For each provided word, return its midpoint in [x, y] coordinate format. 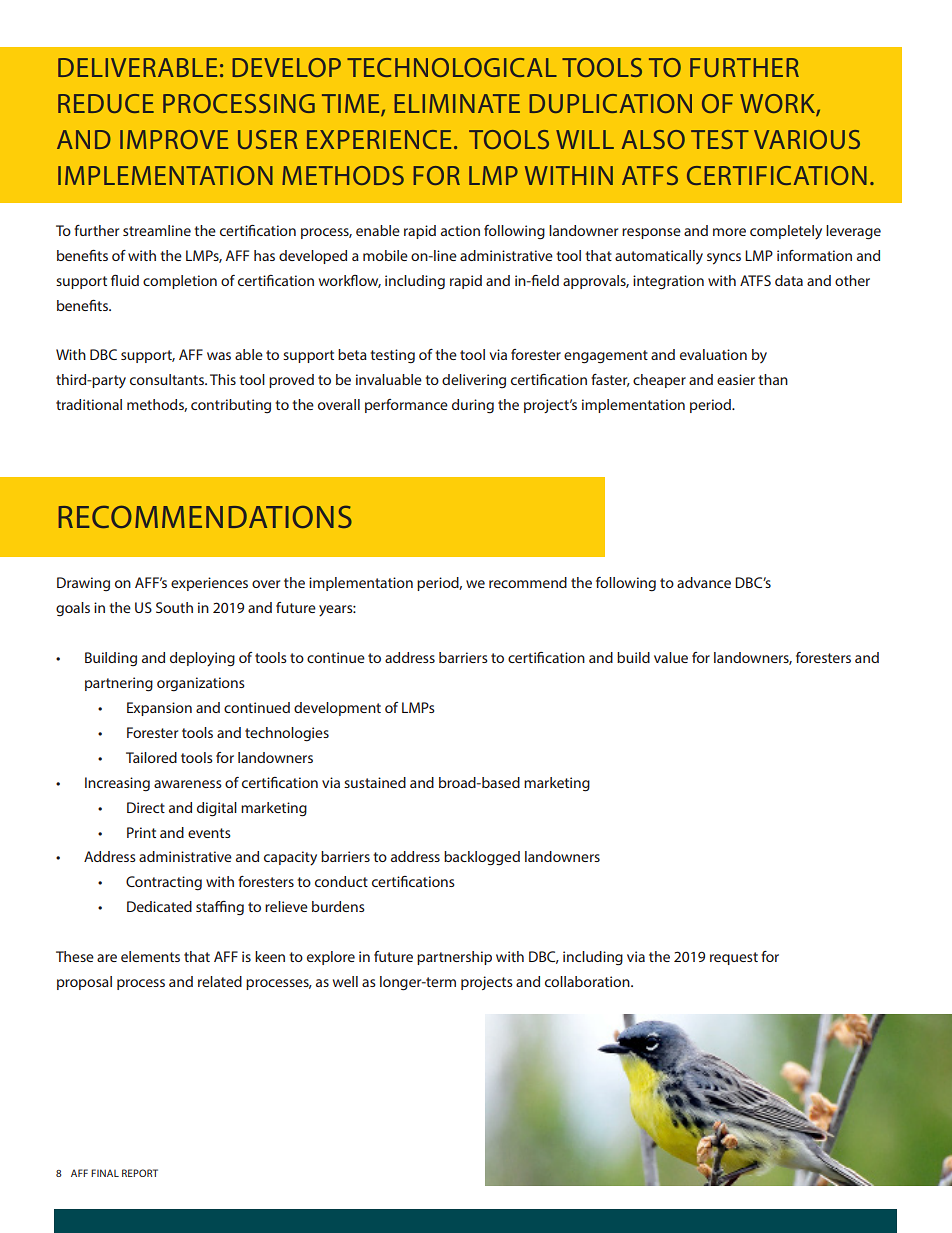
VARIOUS [807, 139]
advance [704, 582]
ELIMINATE [457, 103]
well [345, 981]
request [734, 958]
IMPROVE [174, 139]
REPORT [140, 1173]
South [174, 607]
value [671, 657]
